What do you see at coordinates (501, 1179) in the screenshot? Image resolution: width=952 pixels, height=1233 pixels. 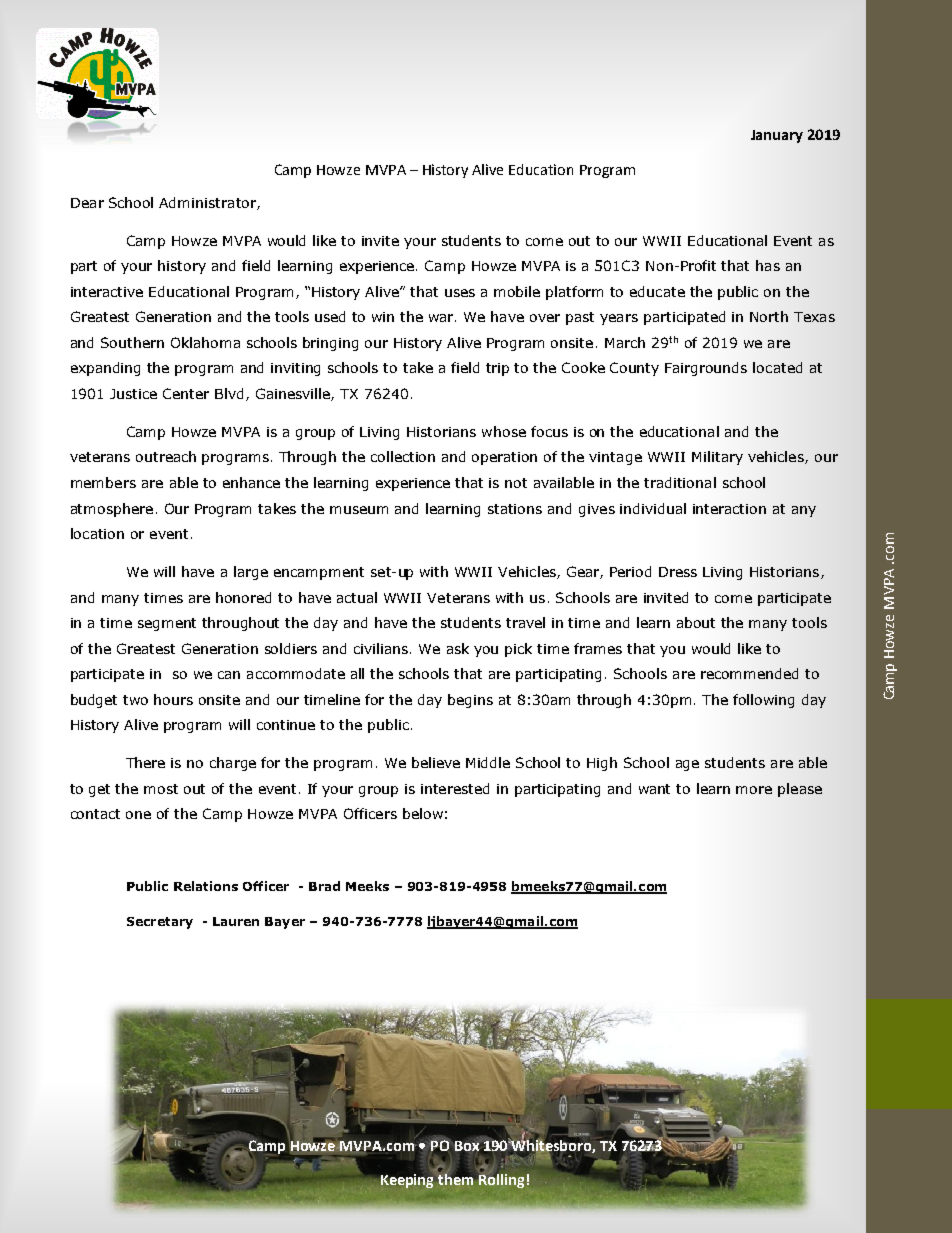 I see `Rolling` at bounding box center [501, 1179].
